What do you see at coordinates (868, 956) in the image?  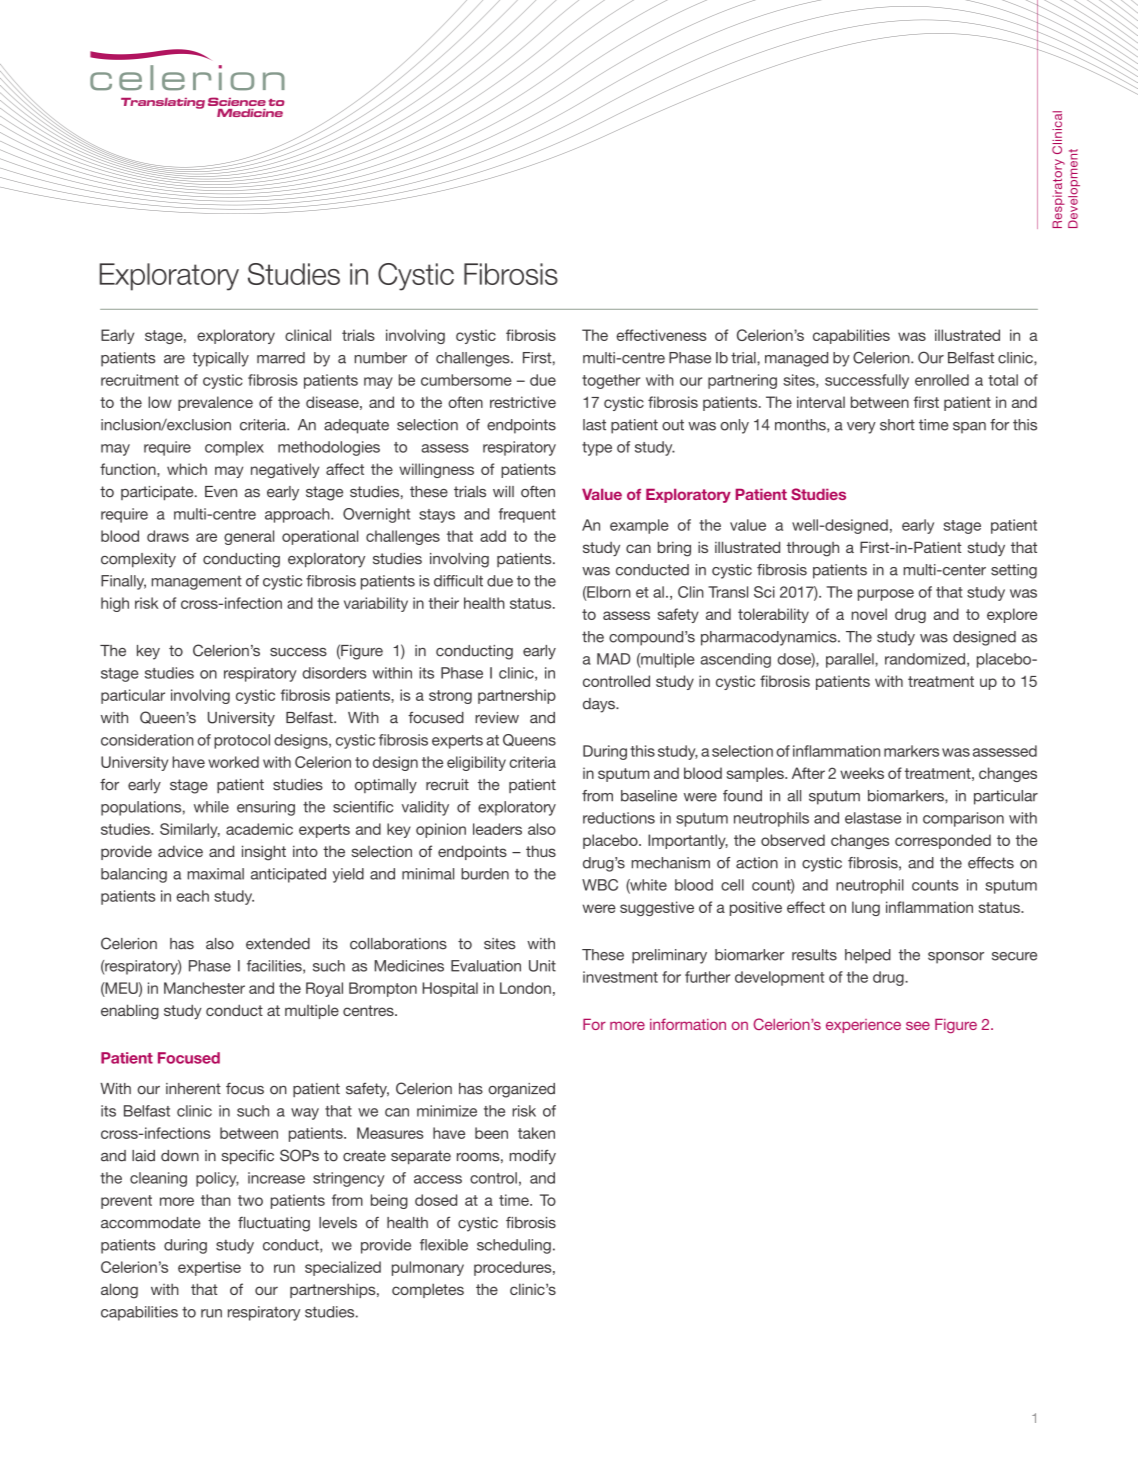 I see `helped` at bounding box center [868, 956].
